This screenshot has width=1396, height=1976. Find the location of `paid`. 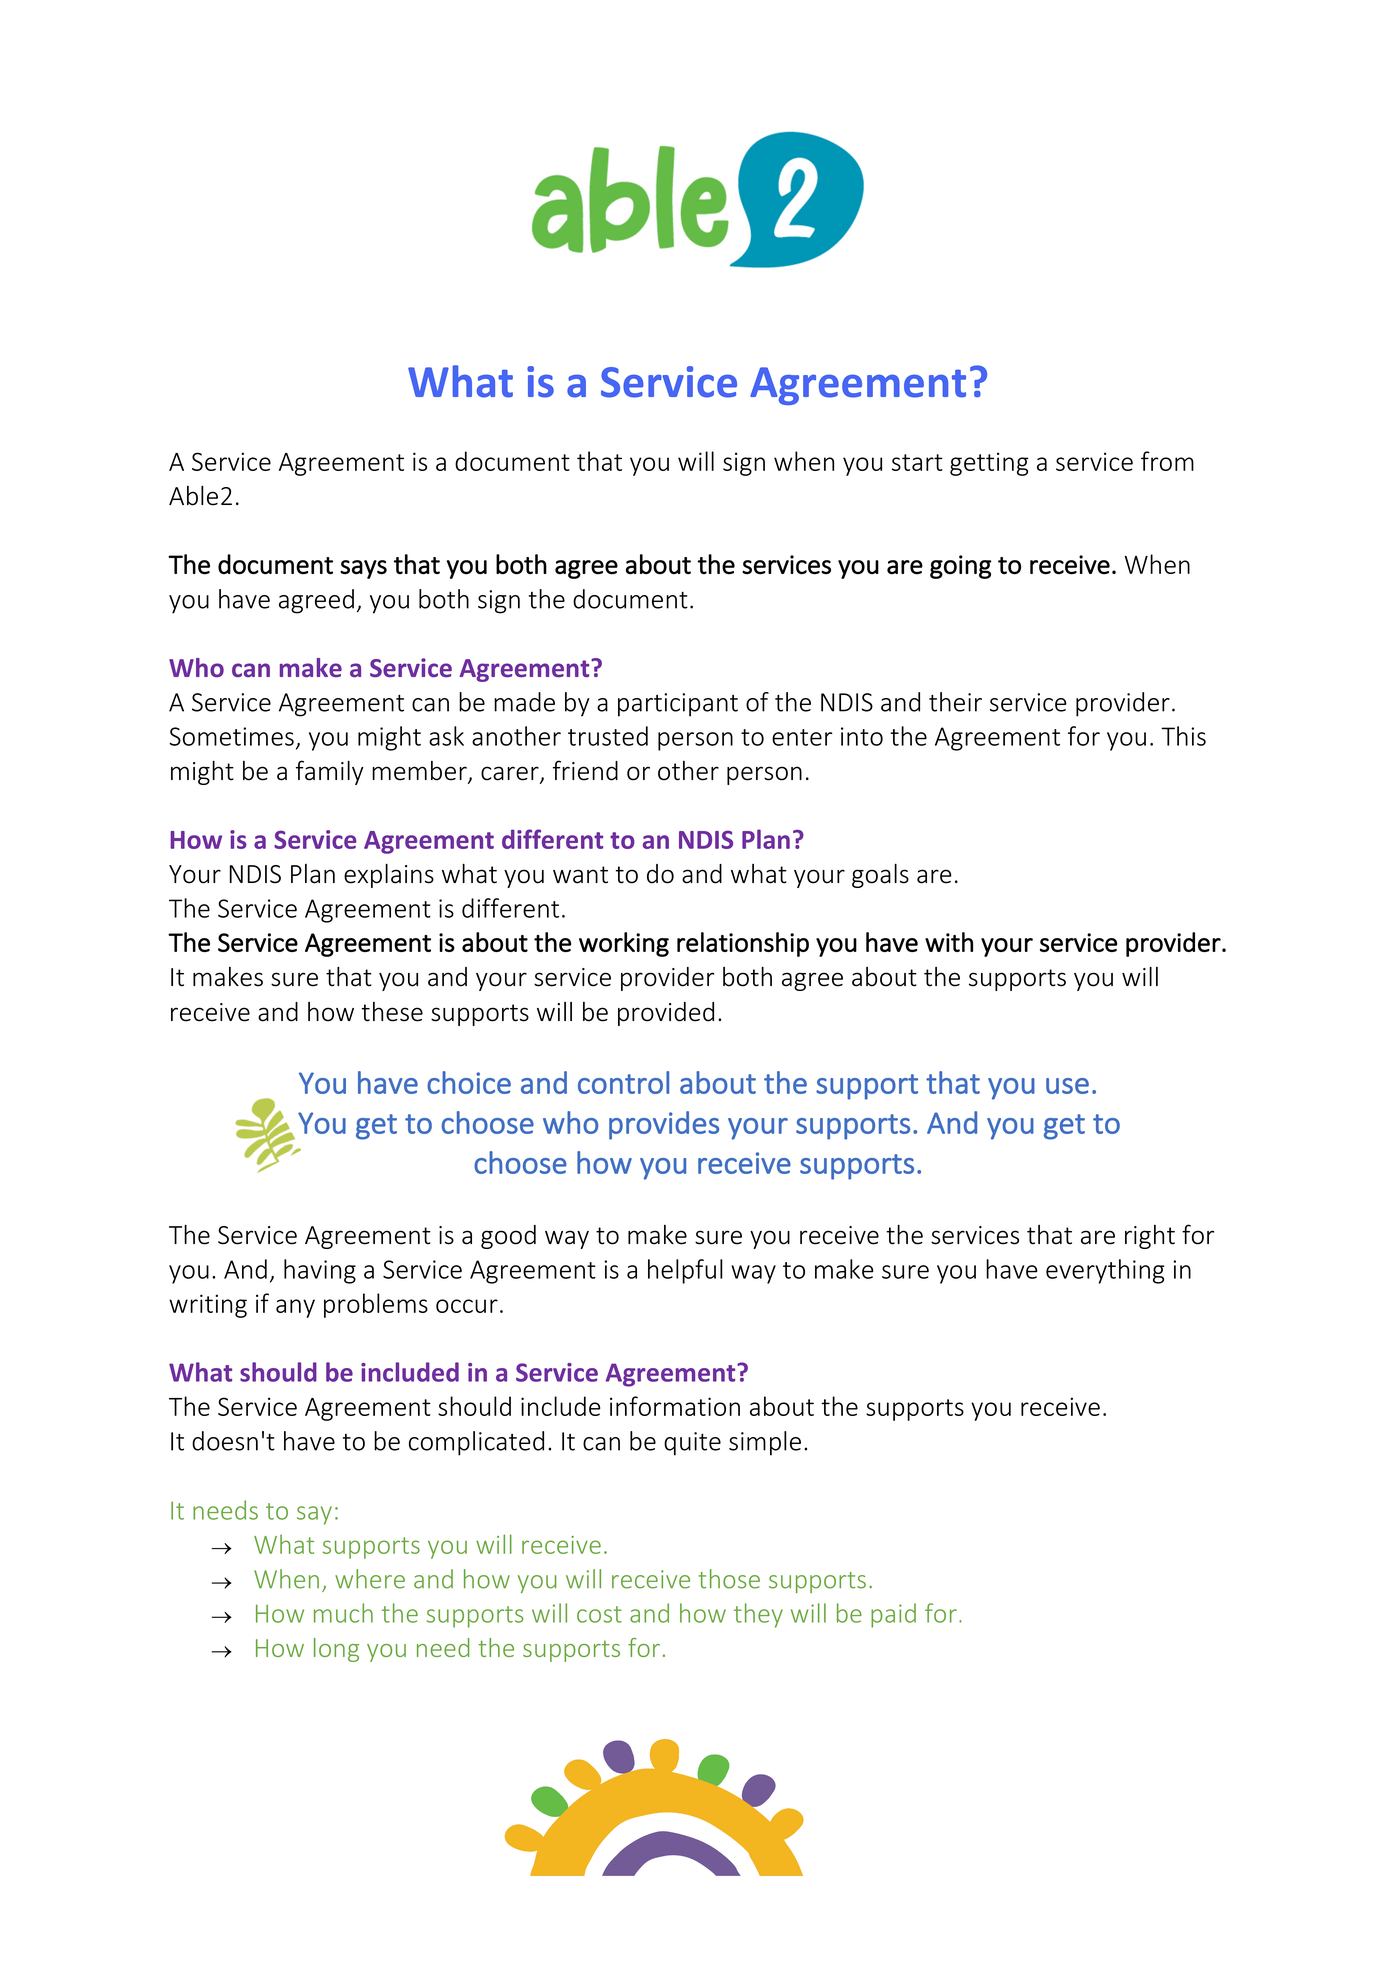

paid is located at coordinates (893, 1615).
